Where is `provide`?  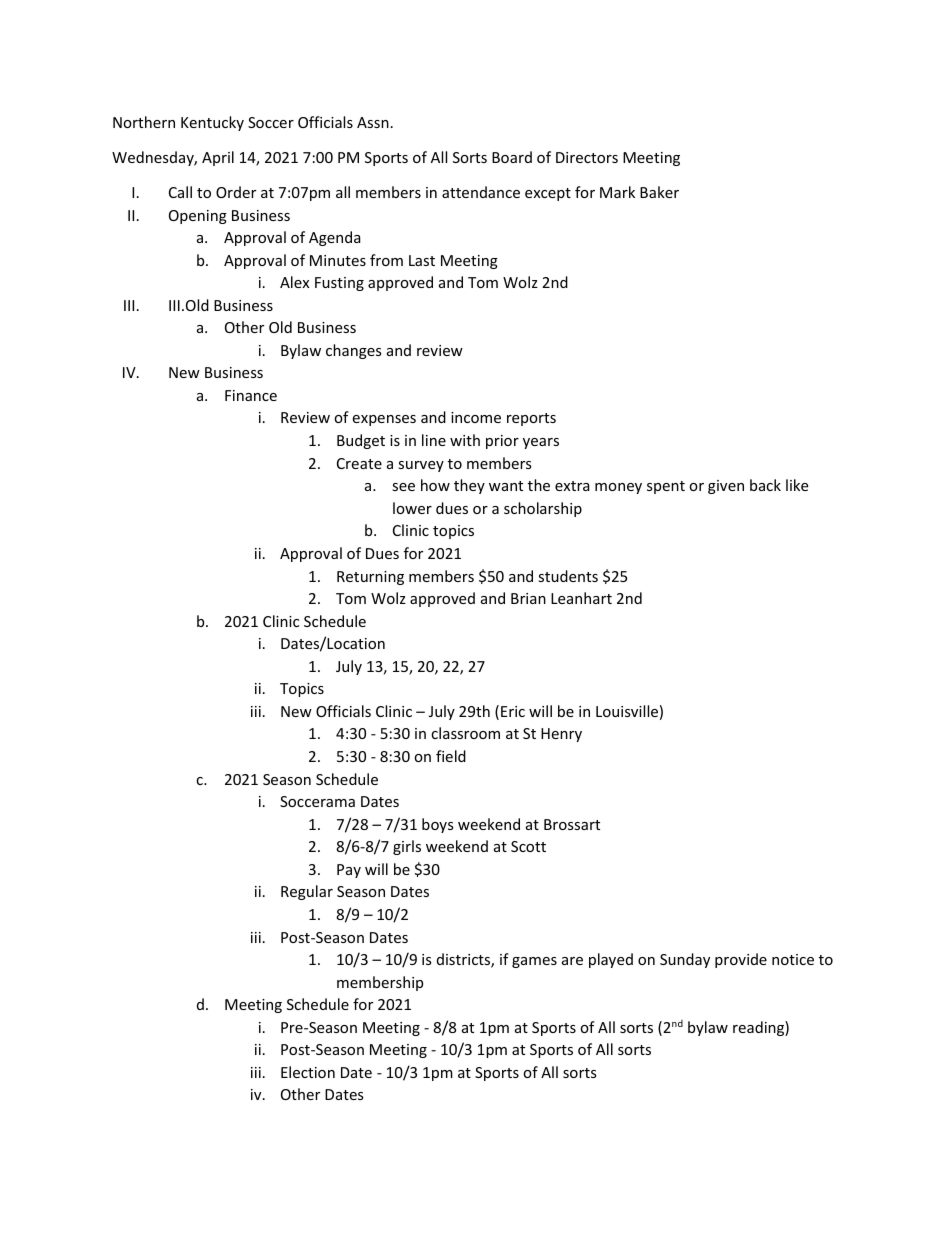 provide is located at coordinates (741, 960).
